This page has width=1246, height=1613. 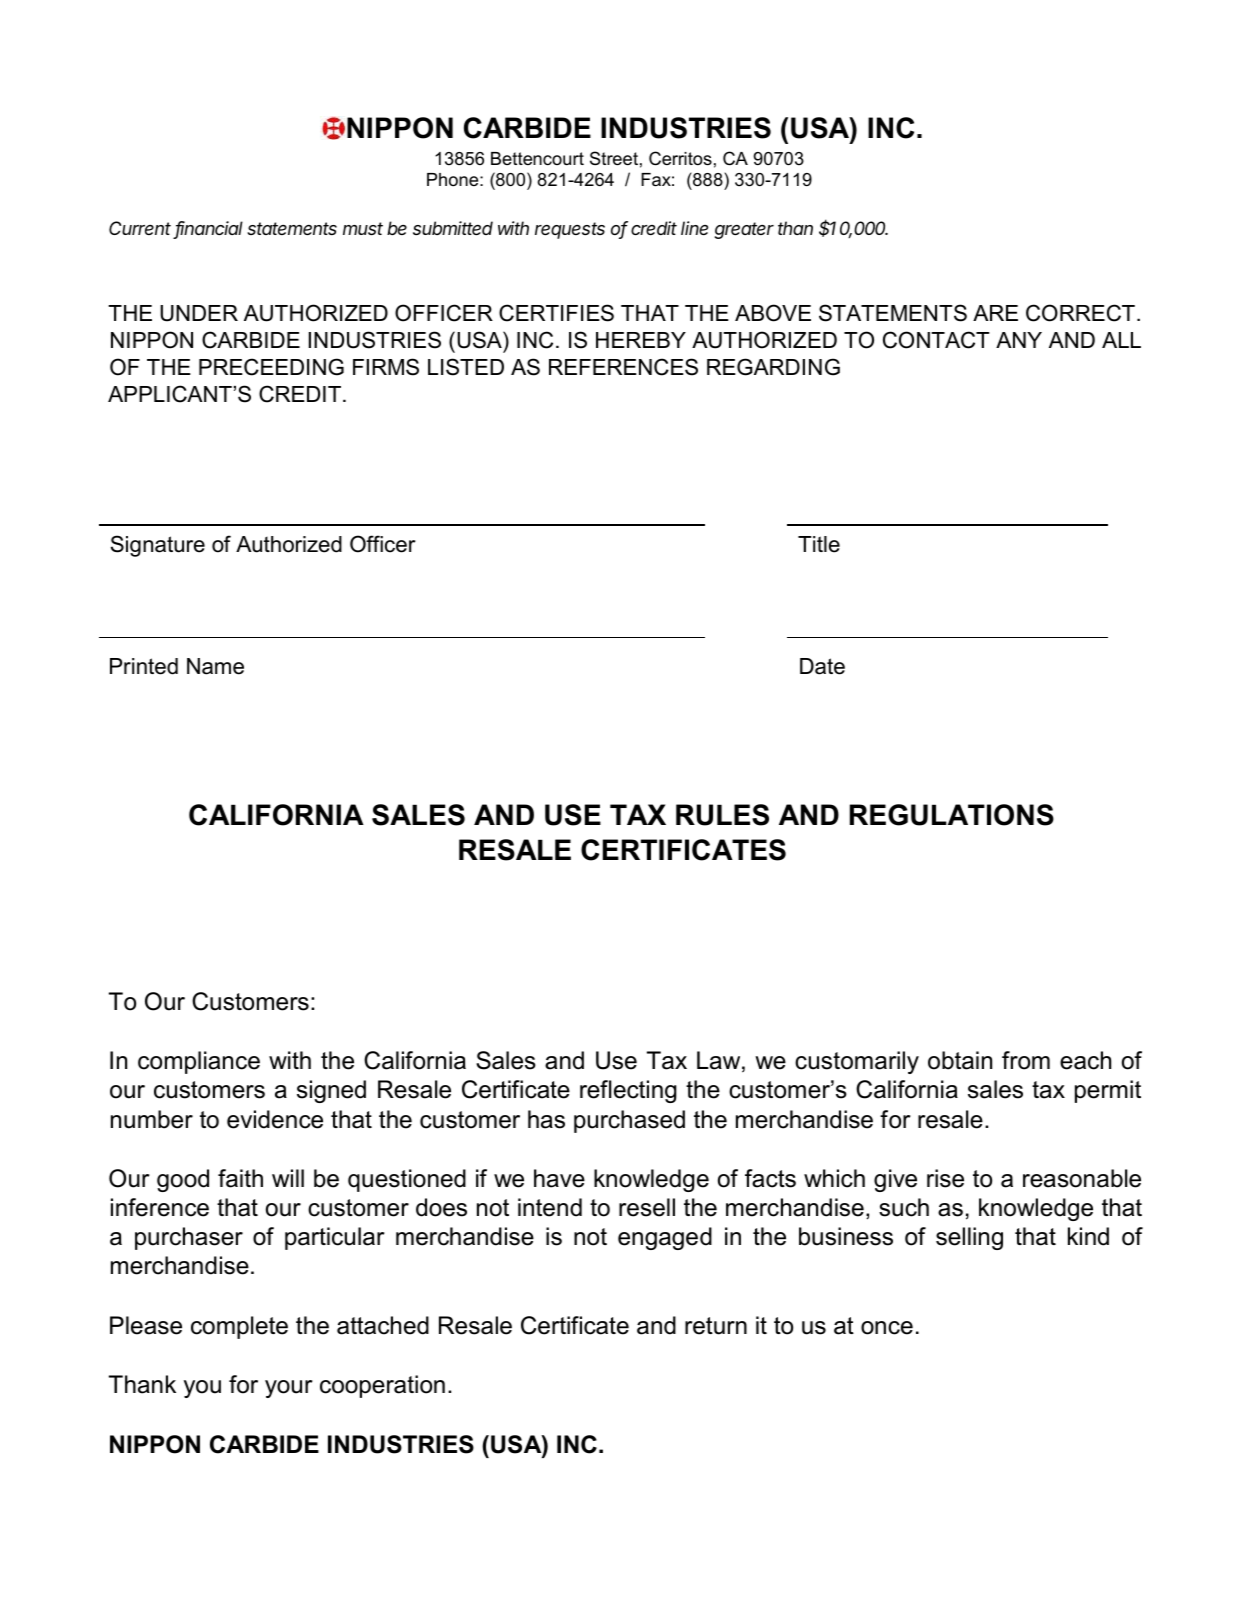 I want to click on RULES, so click(x=722, y=815).
